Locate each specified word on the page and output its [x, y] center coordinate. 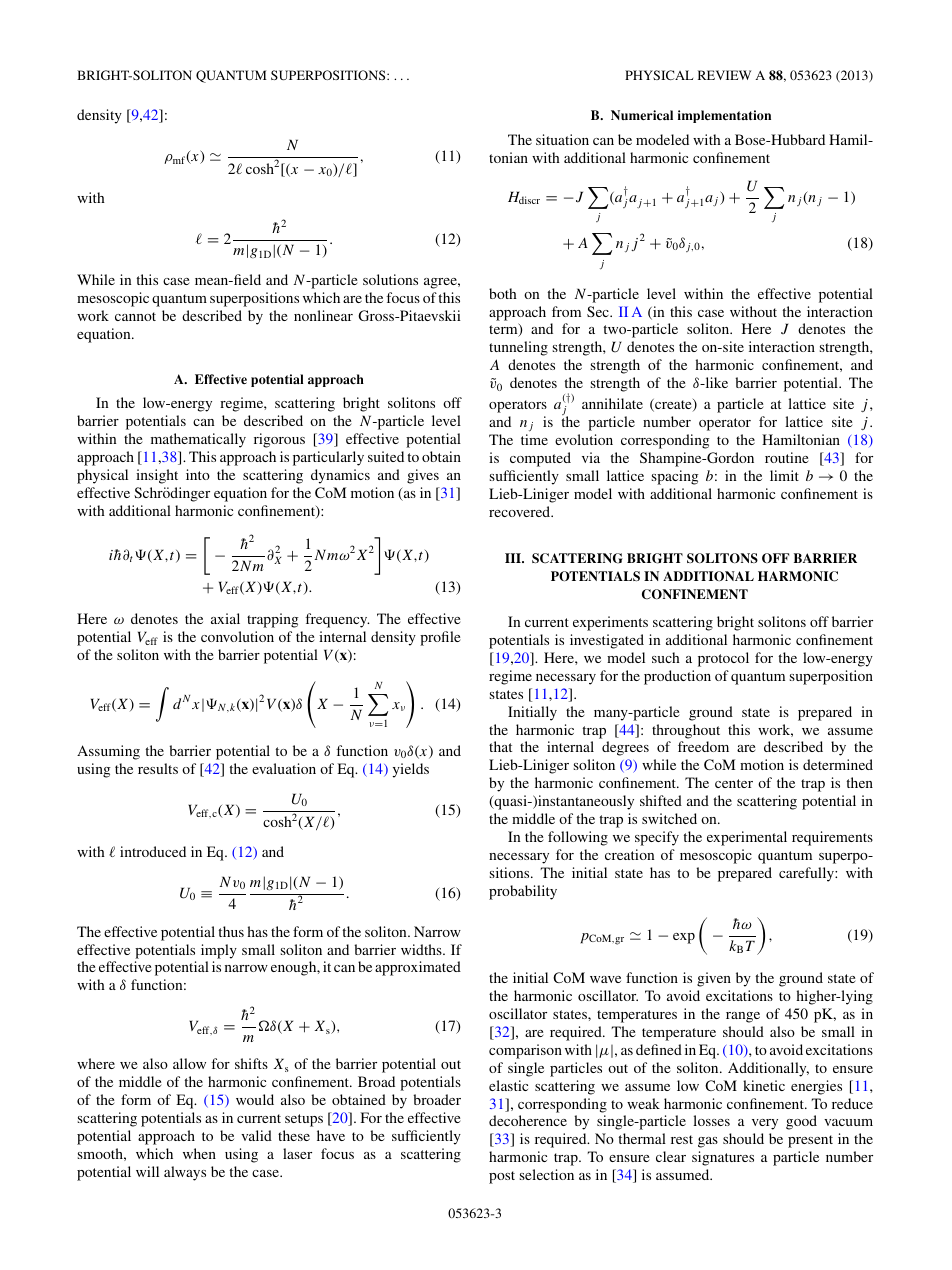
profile [440, 638]
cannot [135, 316]
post [502, 1177]
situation [562, 139]
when [199, 1153]
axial [225, 618]
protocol [723, 659]
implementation [724, 116]
